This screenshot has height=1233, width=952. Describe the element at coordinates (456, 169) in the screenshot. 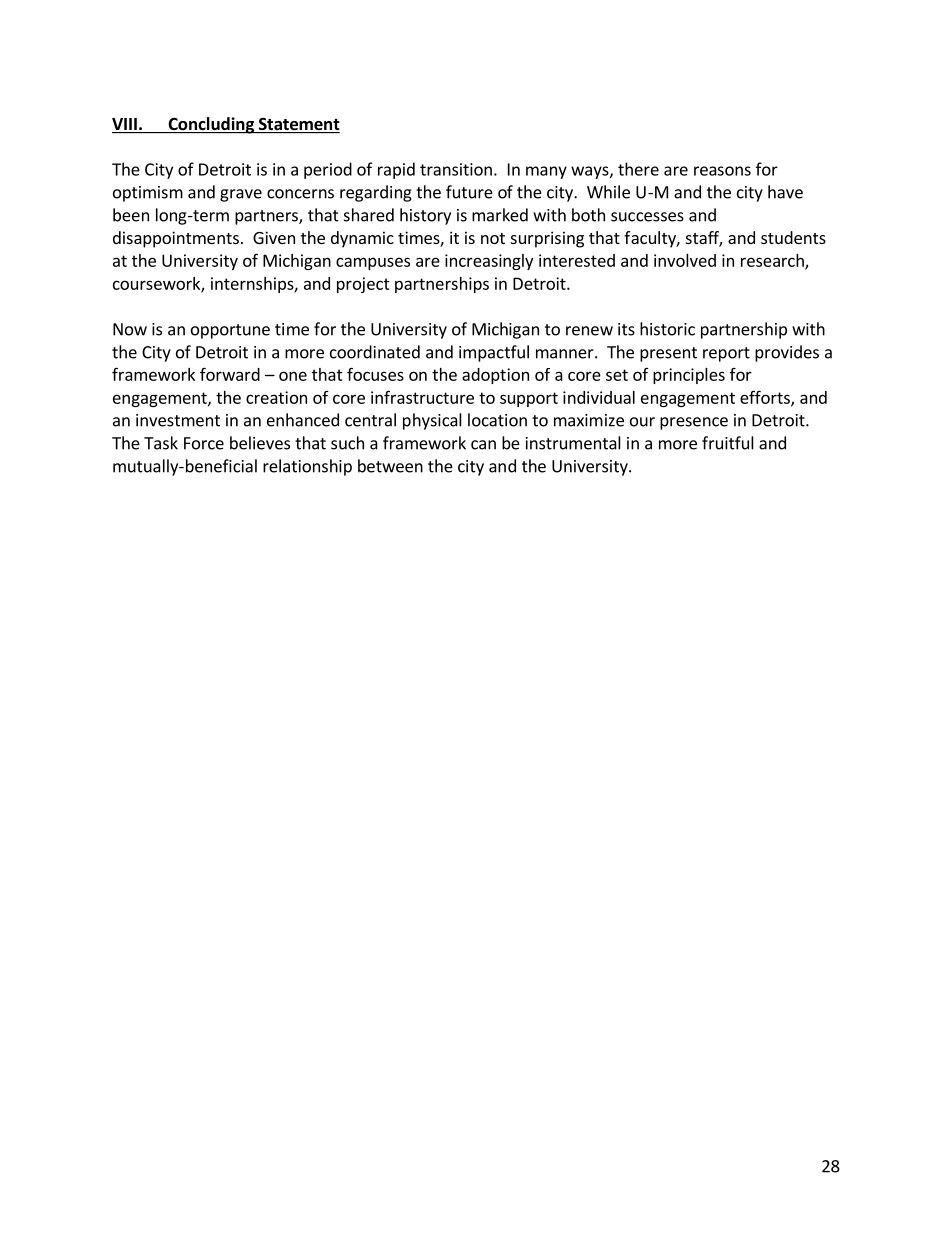

I see `transition` at that location.
